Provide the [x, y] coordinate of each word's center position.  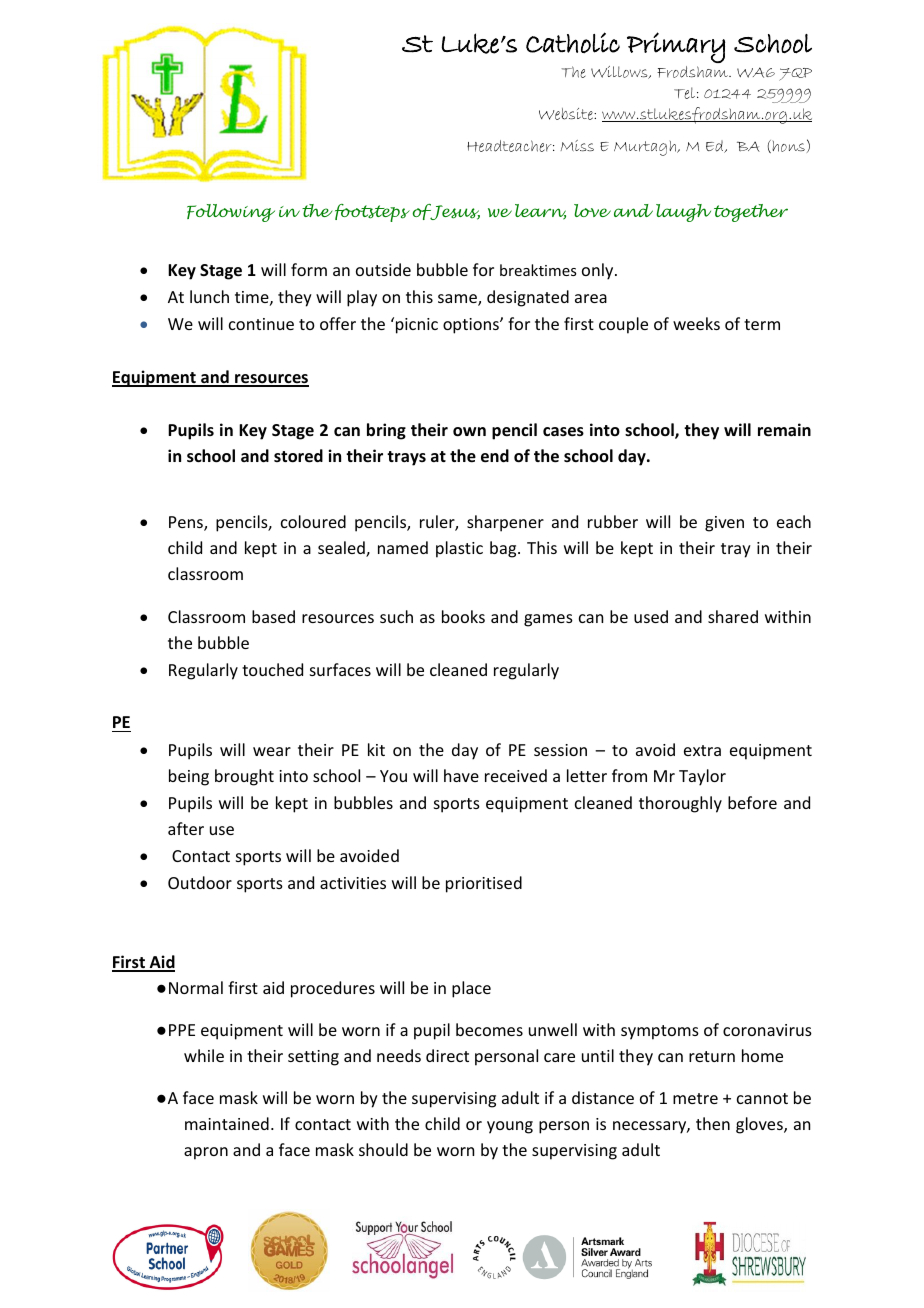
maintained [227, 1123]
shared [733, 616]
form [309, 269]
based [273, 616]
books [463, 616]
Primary [676, 47]
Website [567, 114]
